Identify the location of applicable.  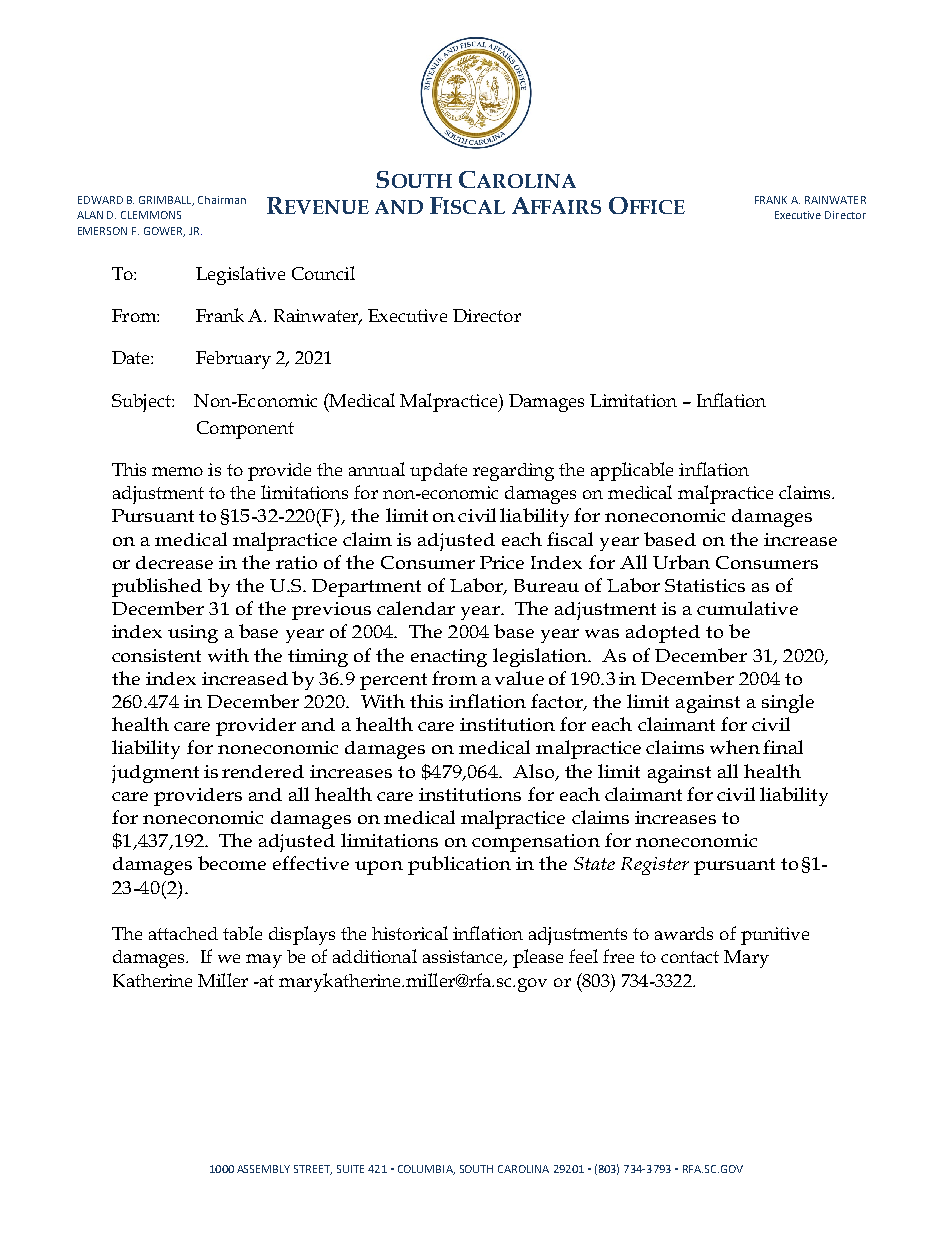
(632, 471).
